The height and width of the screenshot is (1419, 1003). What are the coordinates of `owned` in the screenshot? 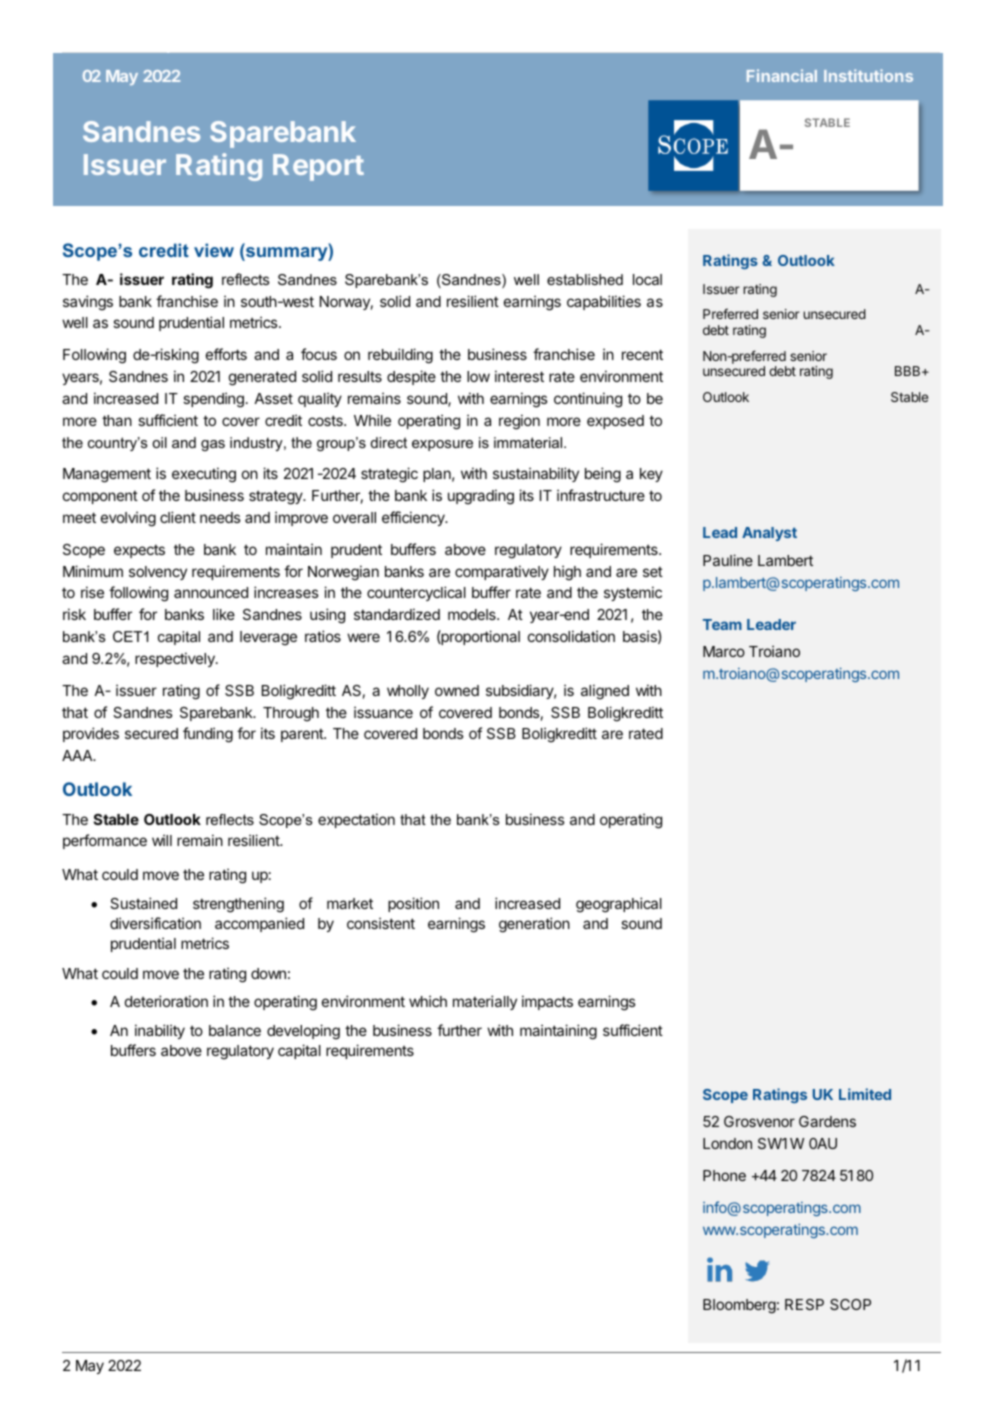 It's located at (457, 690).
